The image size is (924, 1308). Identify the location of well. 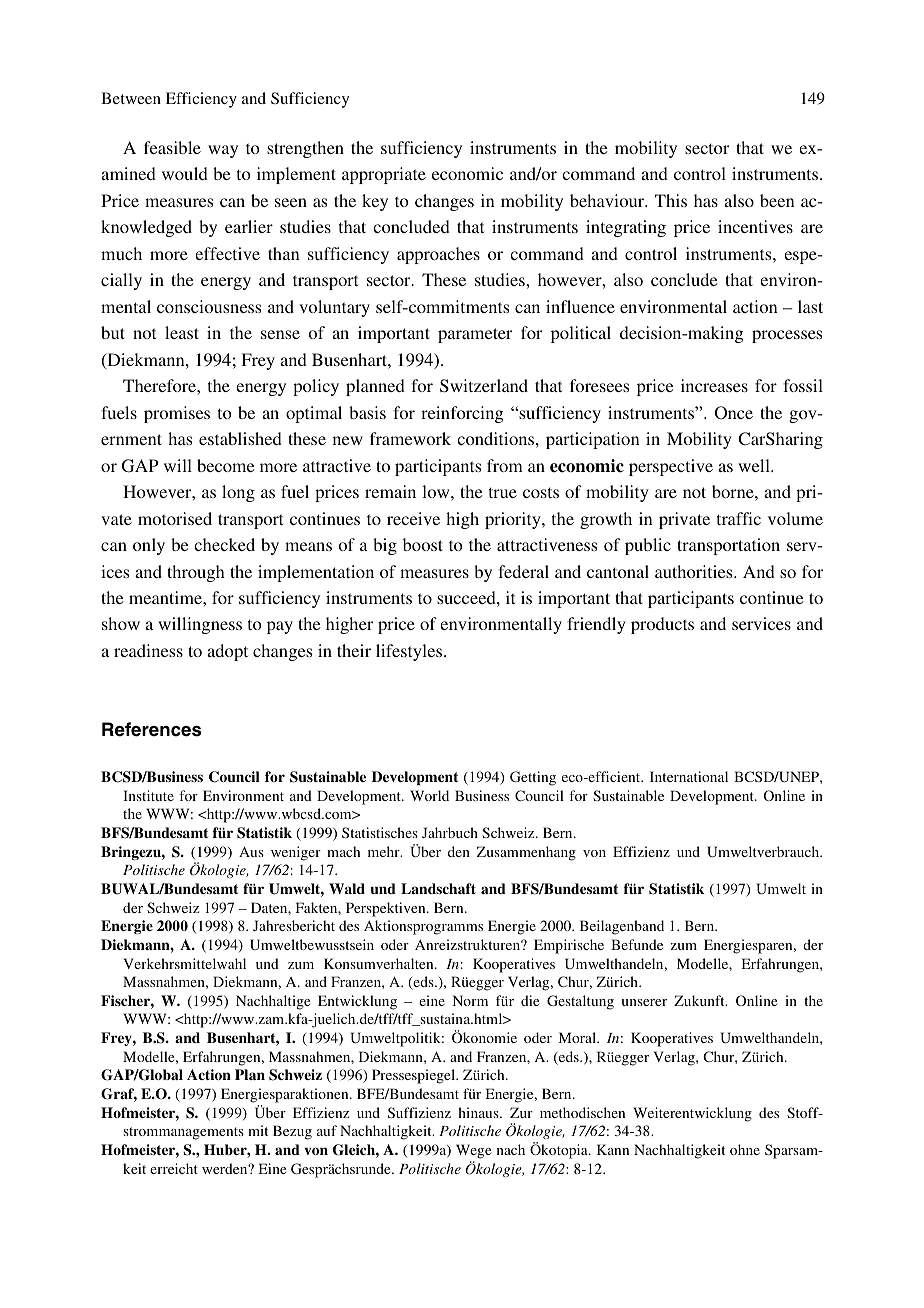
(755, 465).
